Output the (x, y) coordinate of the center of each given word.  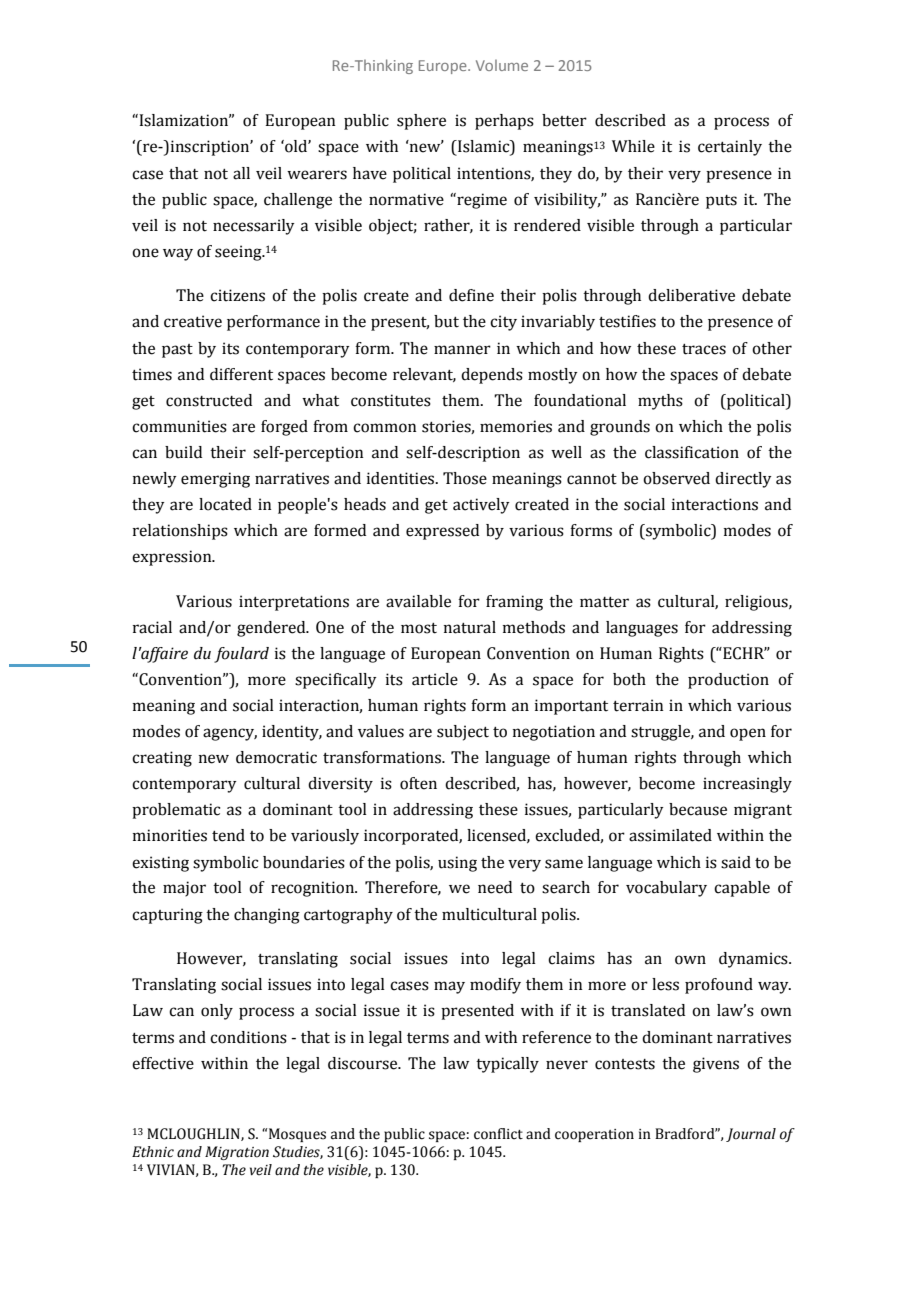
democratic (276, 757)
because (698, 809)
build (183, 452)
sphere (421, 122)
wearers (317, 175)
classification (692, 452)
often (418, 783)
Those (465, 478)
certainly (730, 148)
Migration (237, 1153)
